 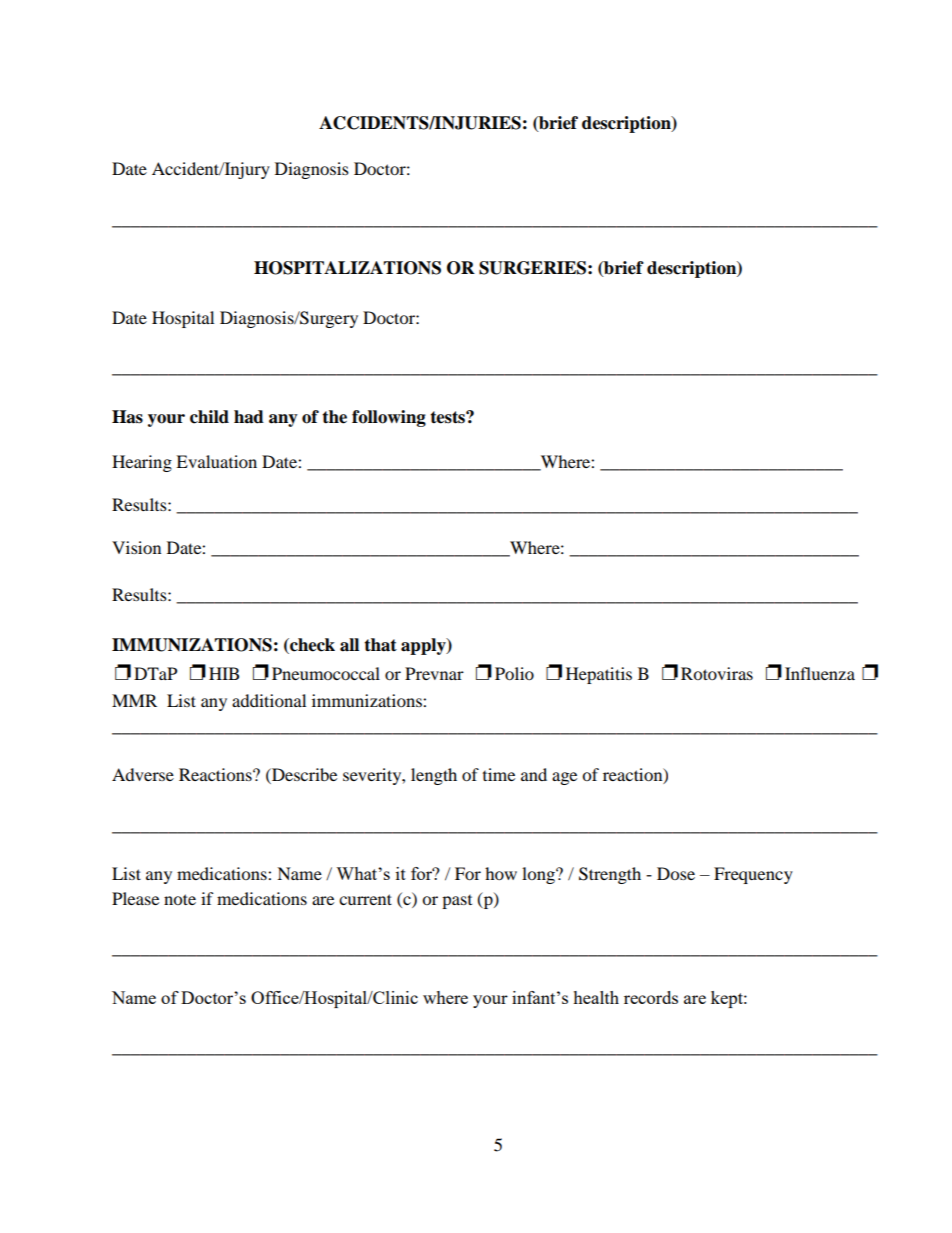 What do you see at coordinates (380, 645) in the screenshot?
I see `that` at bounding box center [380, 645].
